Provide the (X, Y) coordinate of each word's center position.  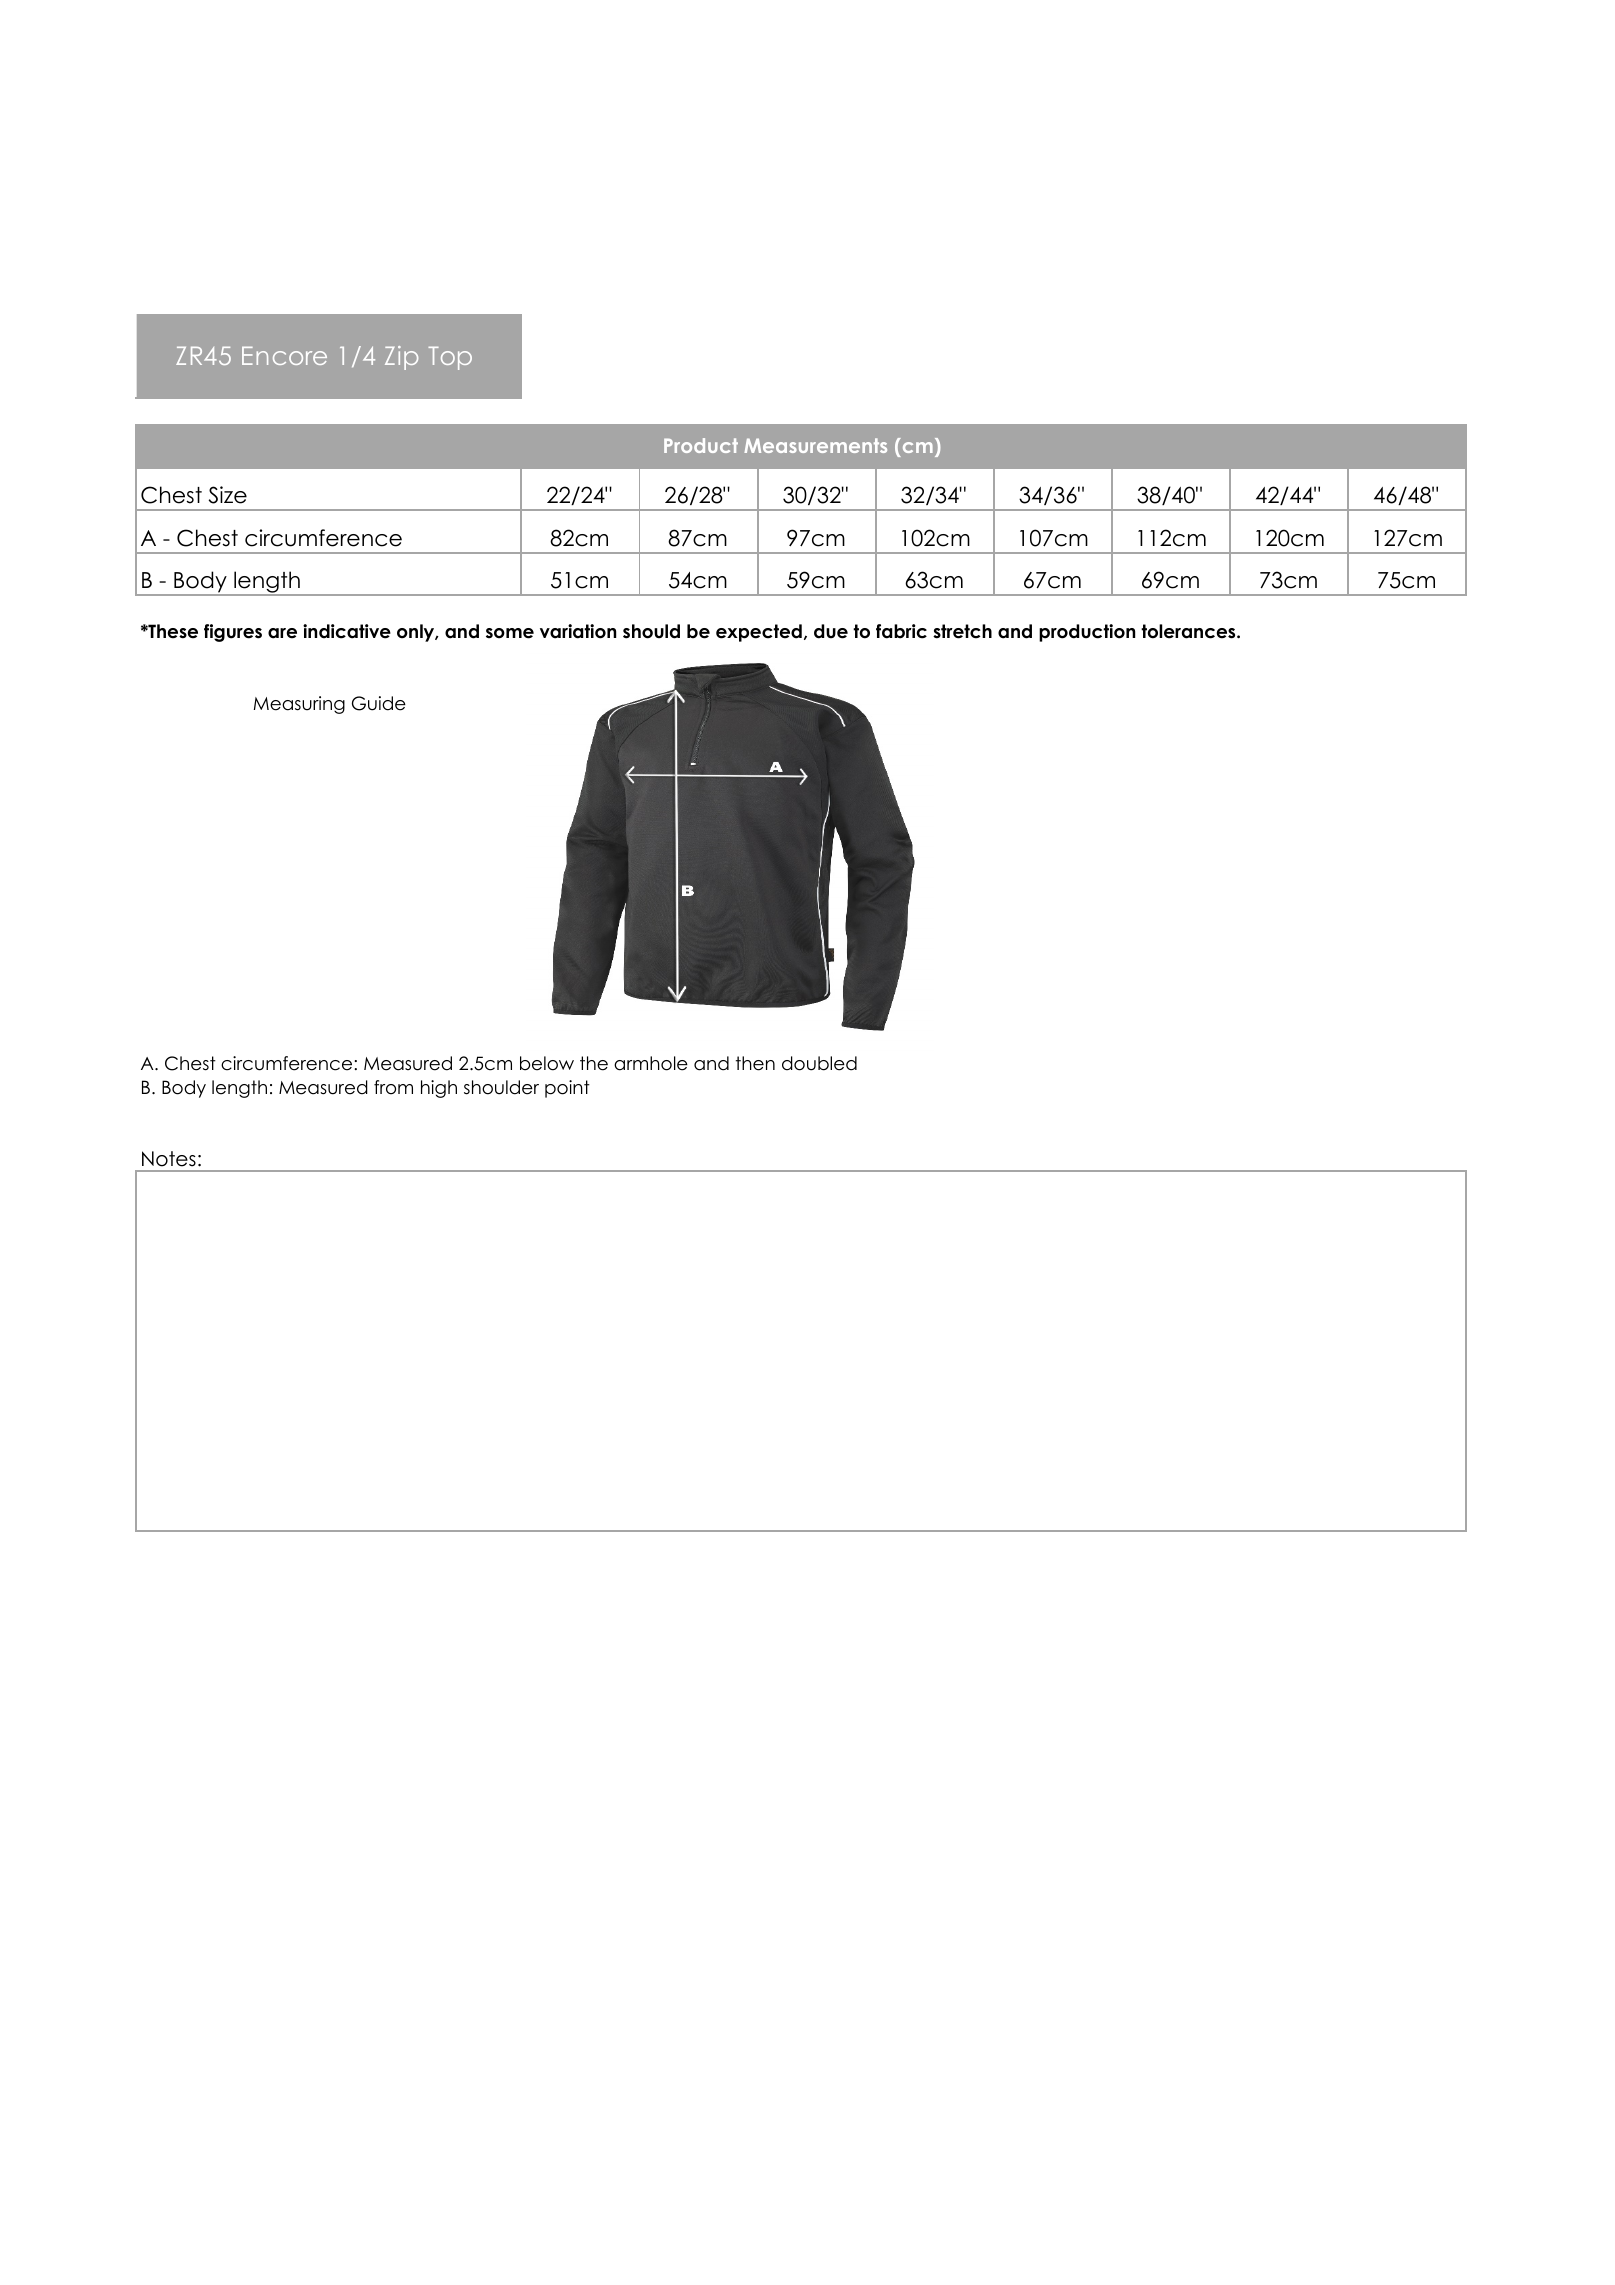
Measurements (815, 445)
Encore (284, 356)
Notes (169, 1159)
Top (450, 358)
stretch (962, 631)
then (755, 1063)
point (567, 1089)
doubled (819, 1063)
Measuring (299, 705)
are (282, 633)
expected (759, 633)
